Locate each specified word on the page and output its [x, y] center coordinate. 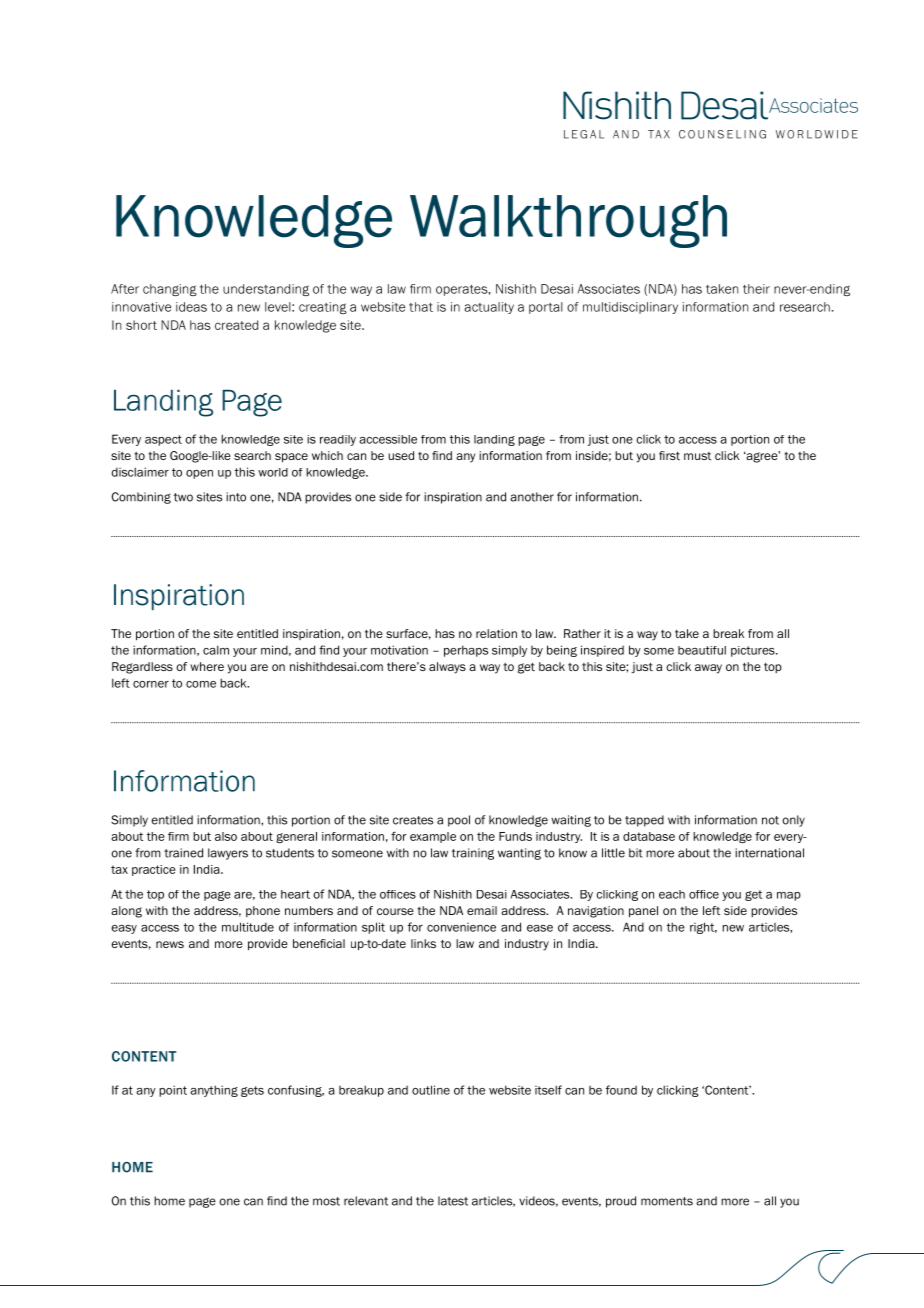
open [199, 474]
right [703, 928]
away [708, 669]
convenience [461, 927]
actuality [489, 308]
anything [214, 1091]
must [697, 456]
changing [170, 290]
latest [453, 1201]
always [447, 668]
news [170, 944]
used [401, 455]
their [756, 289]
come [201, 684]
